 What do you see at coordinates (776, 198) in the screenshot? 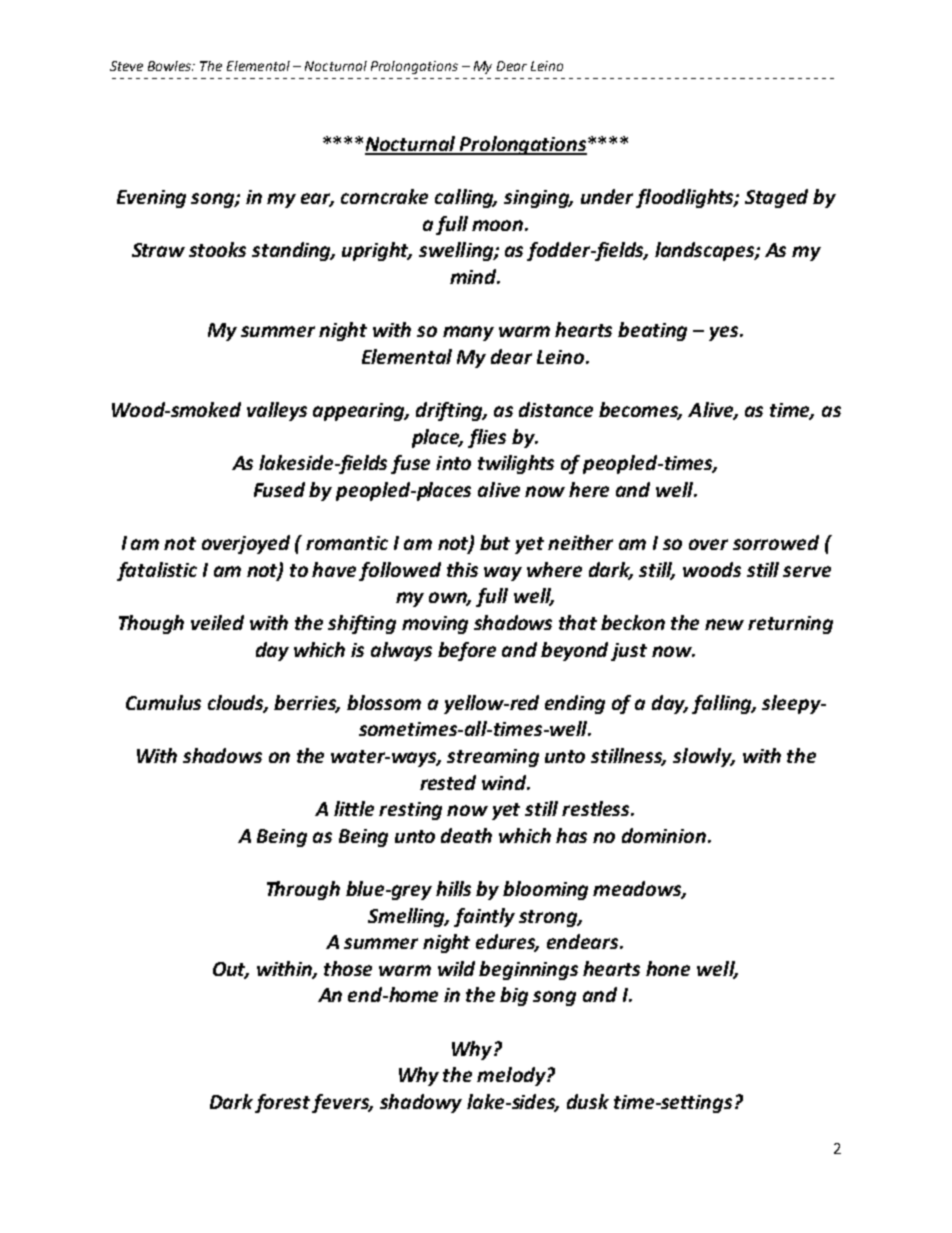
I see `Staged` at bounding box center [776, 198].
